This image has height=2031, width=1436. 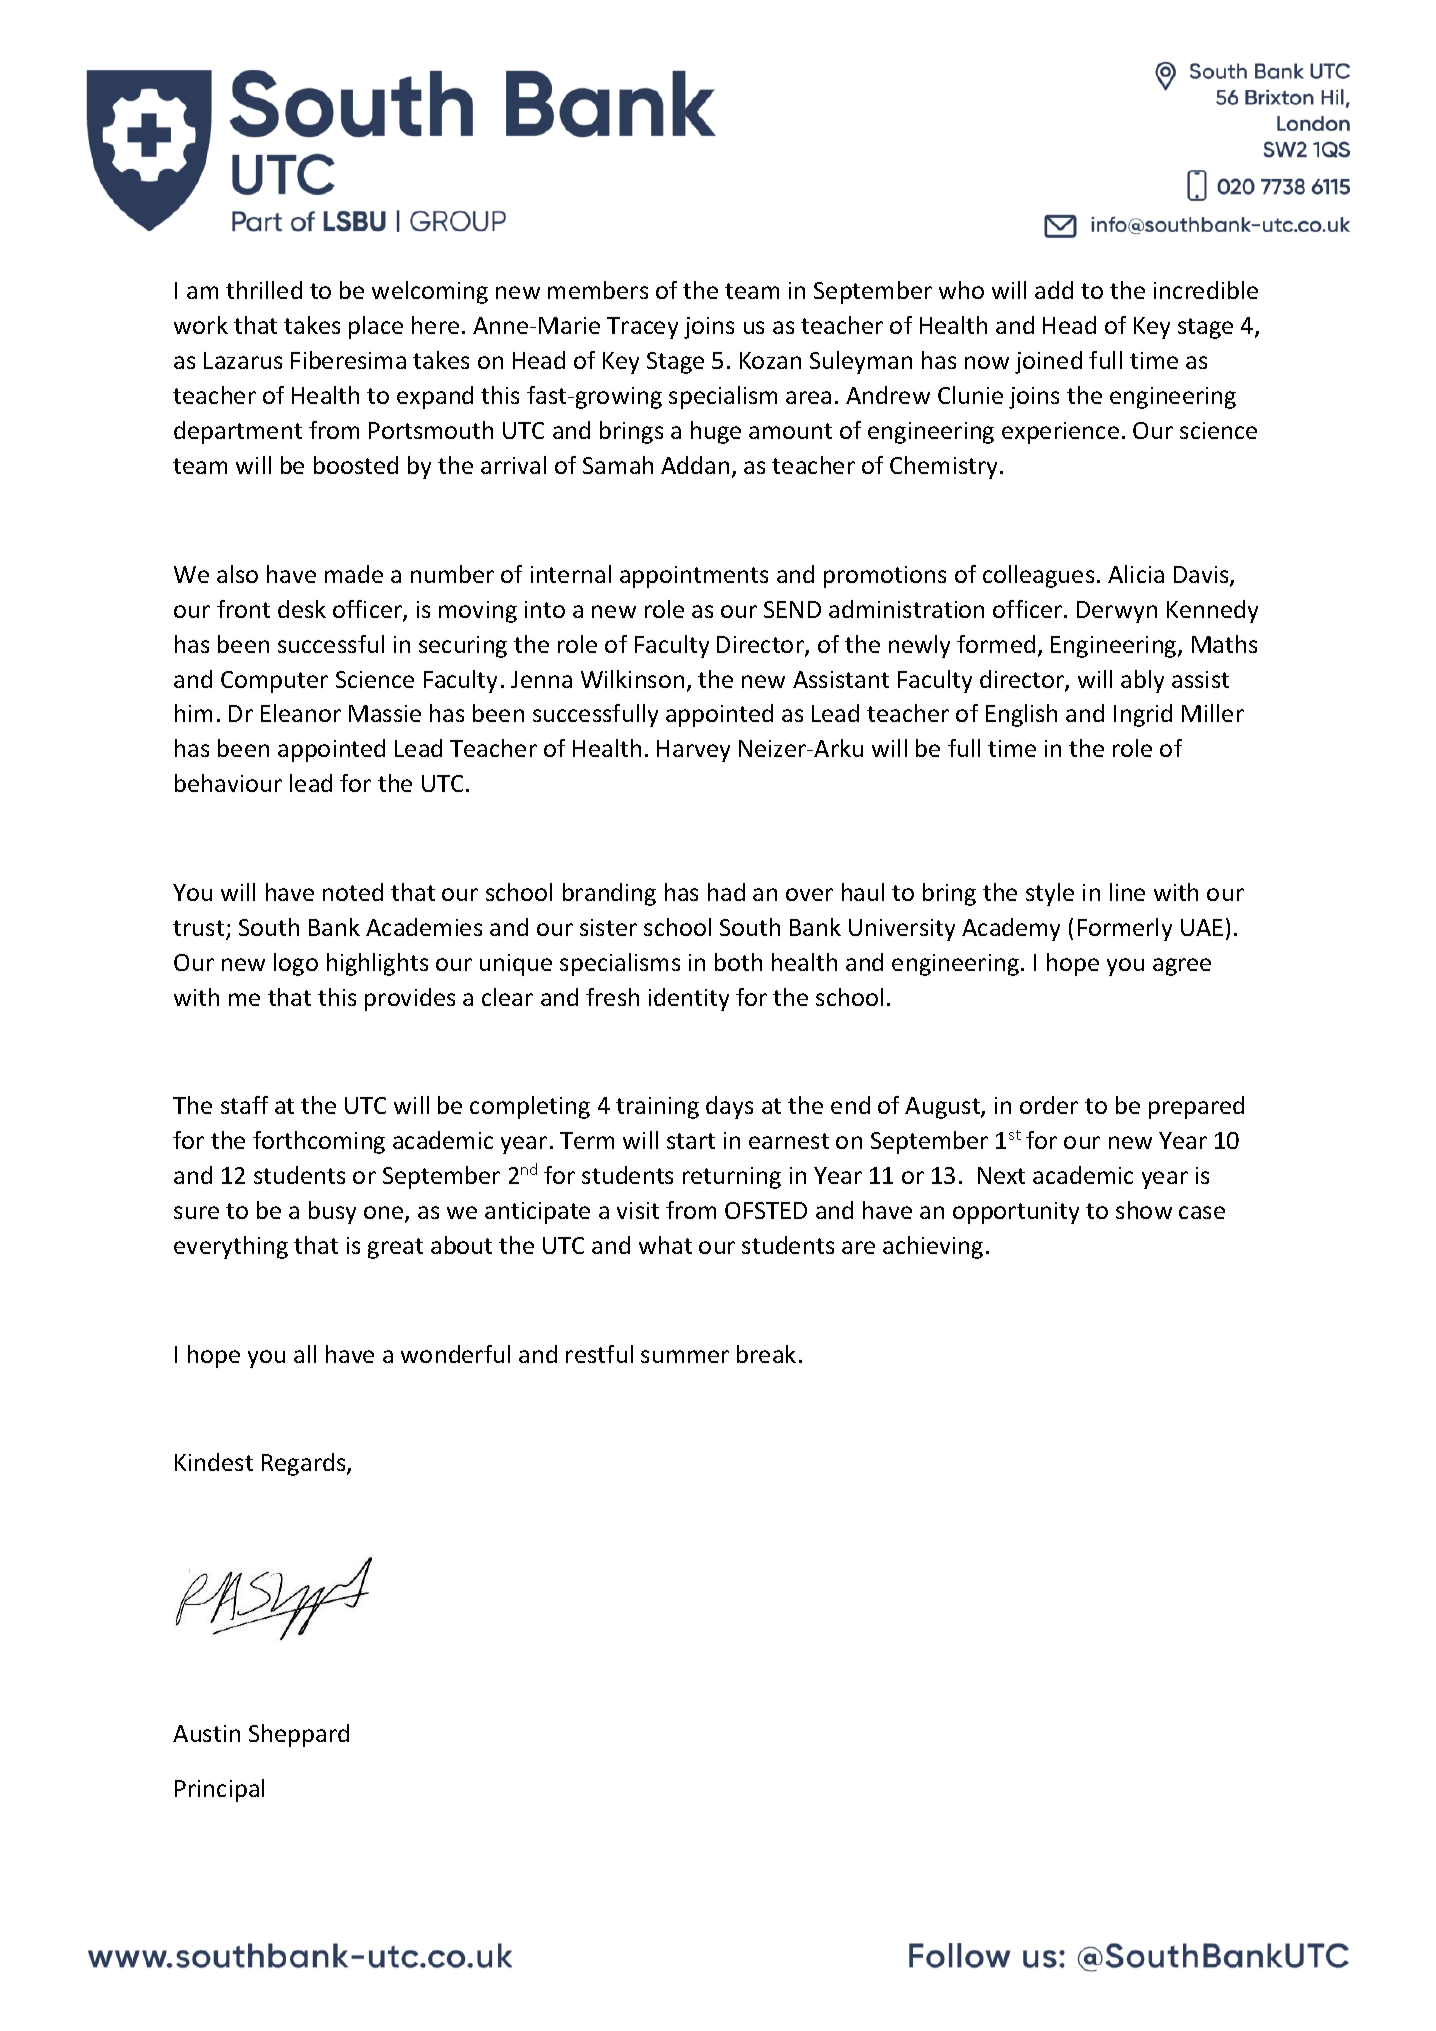 What do you see at coordinates (395, 1248) in the image?
I see `great` at bounding box center [395, 1248].
